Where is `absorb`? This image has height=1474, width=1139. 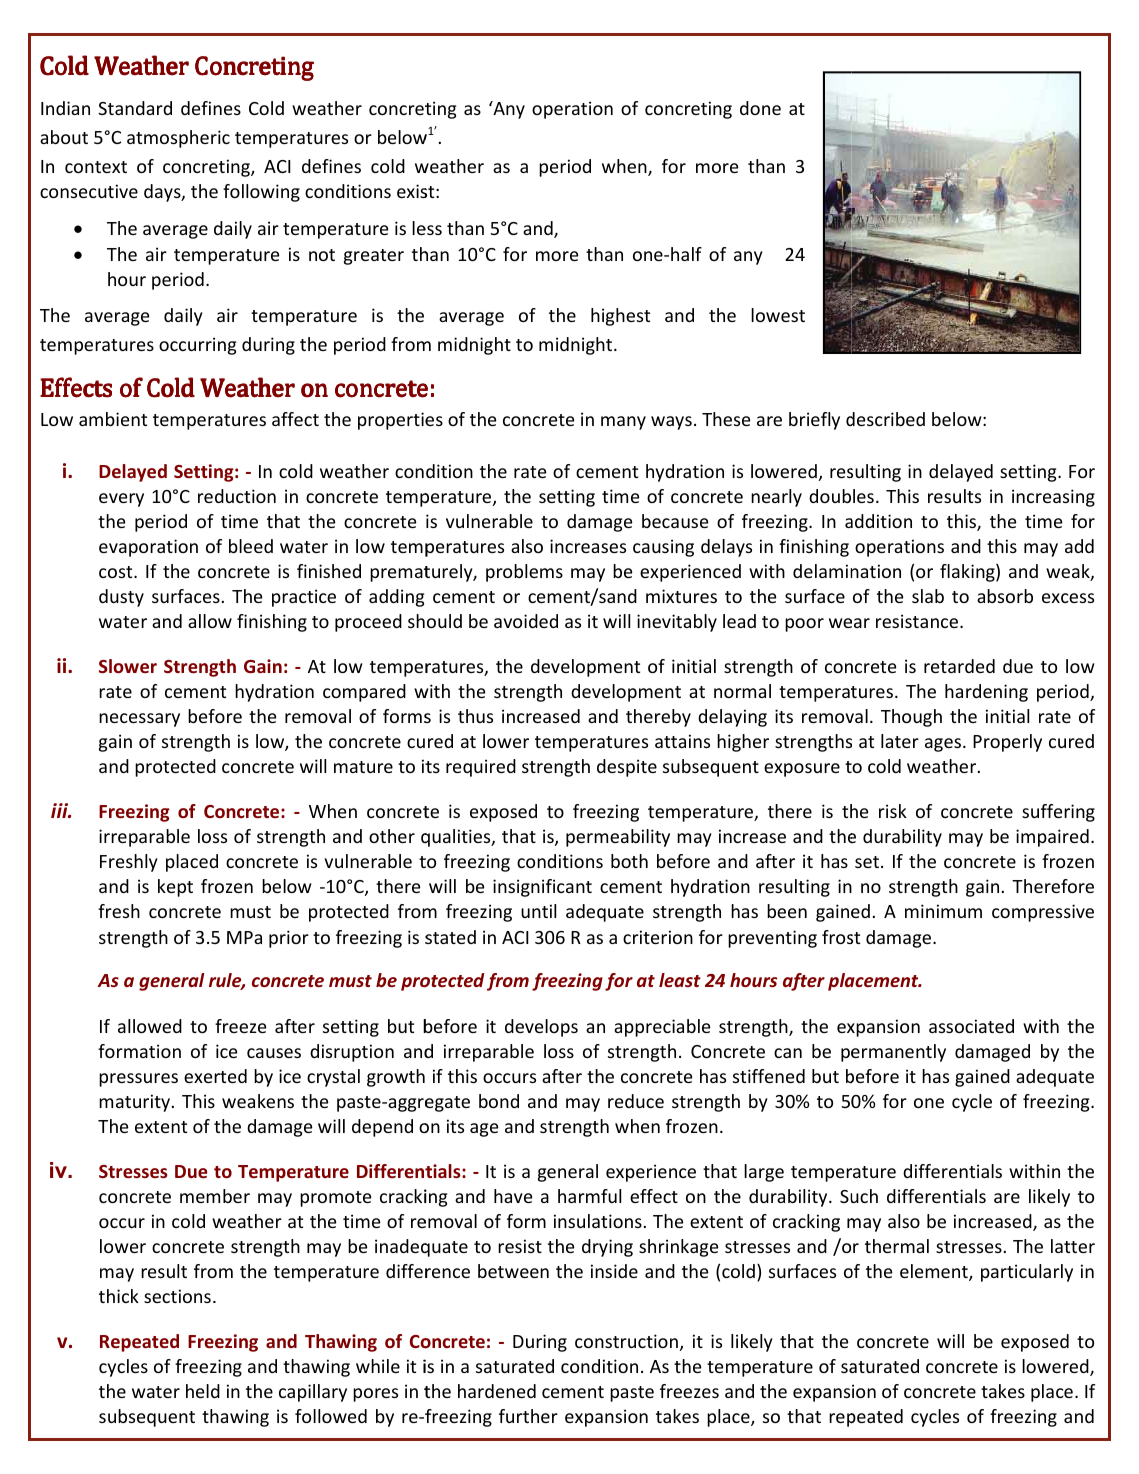 absorb is located at coordinates (1005, 596).
